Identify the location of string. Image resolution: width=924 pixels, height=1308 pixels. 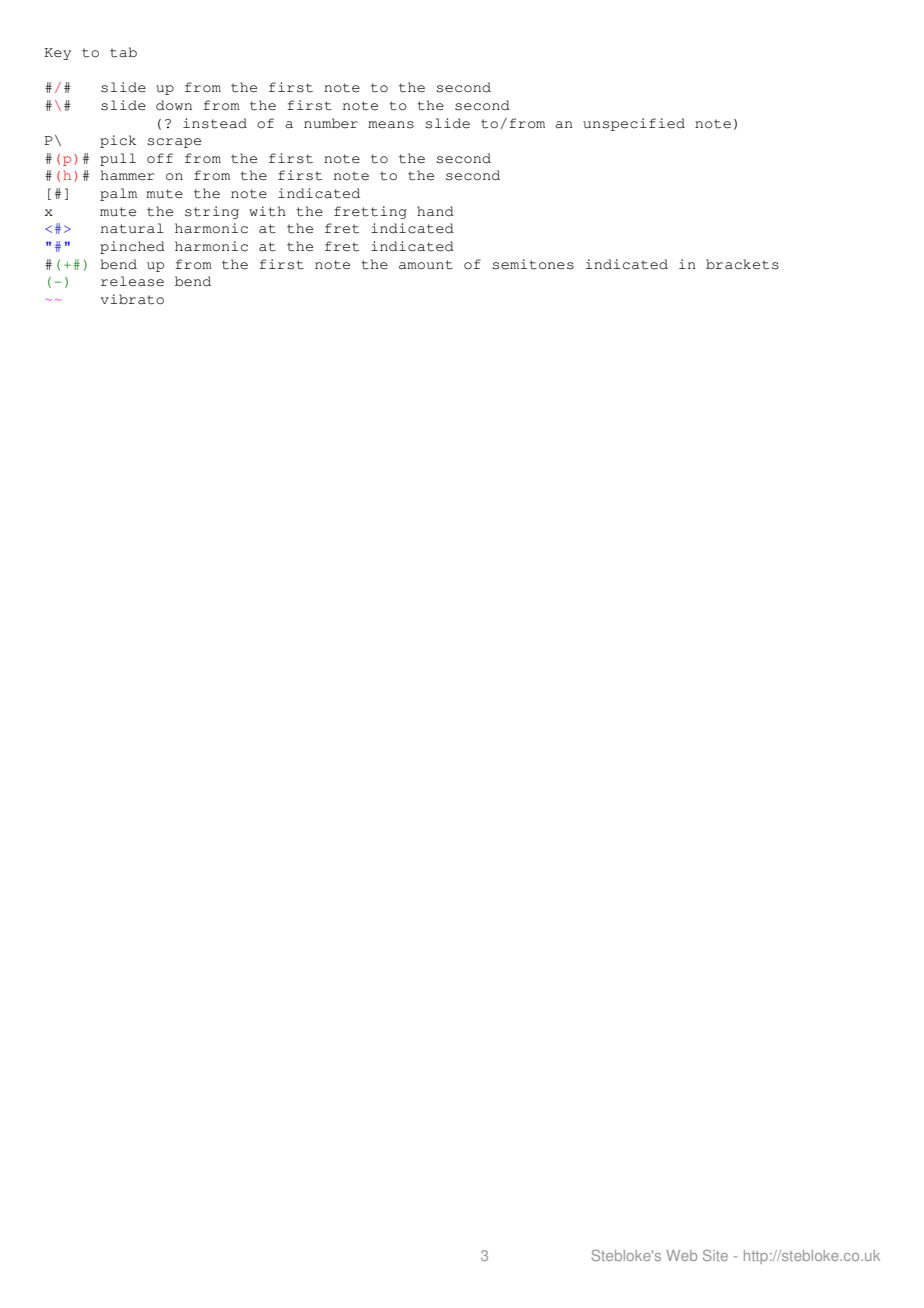
(212, 212).
